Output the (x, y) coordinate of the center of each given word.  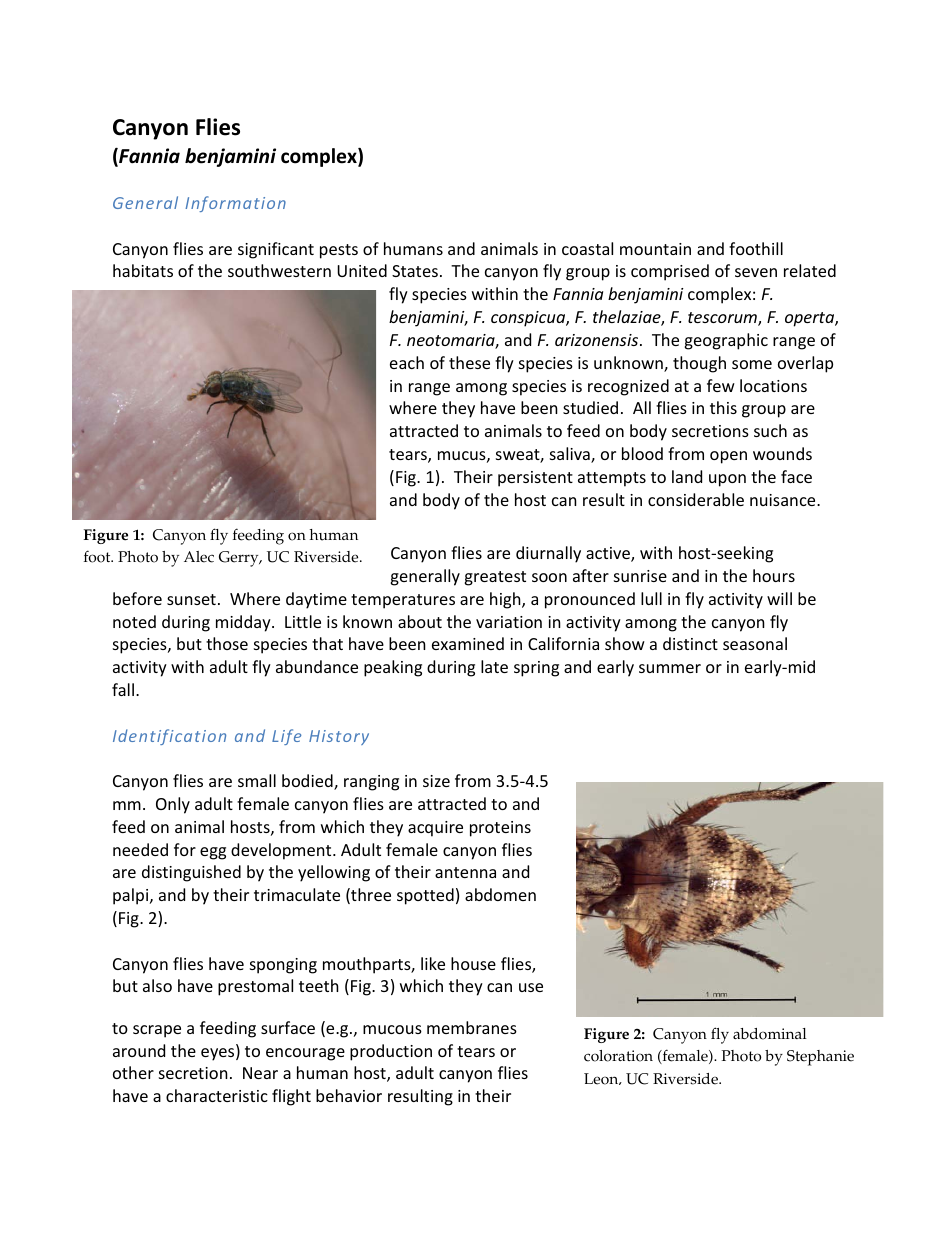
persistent (535, 479)
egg (213, 853)
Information (235, 204)
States (415, 271)
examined (468, 643)
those (227, 643)
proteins (500, 829)
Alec (199, 557)
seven (756, 272)
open (728, 457)
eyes (219, 1054)
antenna (465, 872)
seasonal (755, 643)
